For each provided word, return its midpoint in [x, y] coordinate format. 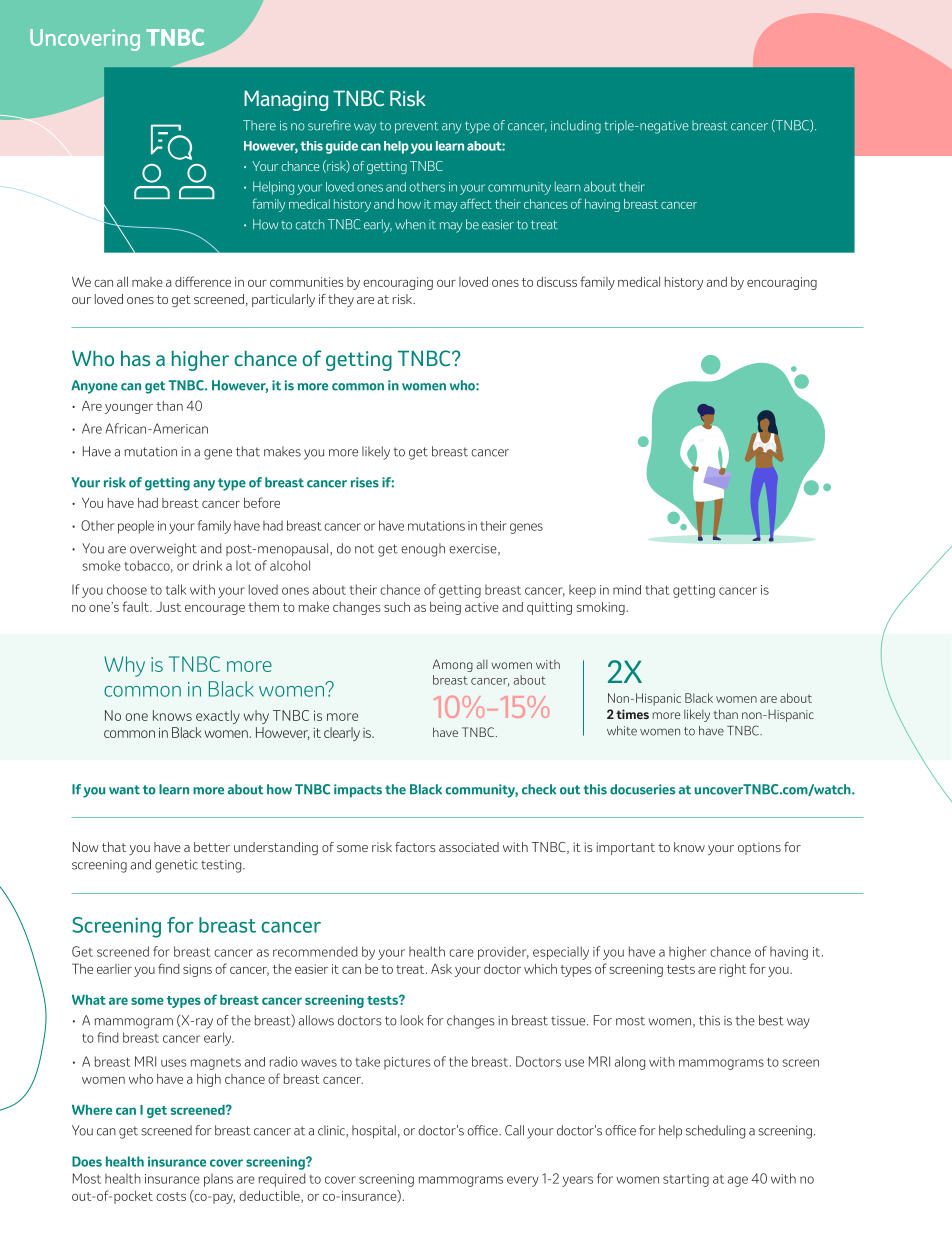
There [259, 125]
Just [168, 607]
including [576, 127]
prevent [416, 127]
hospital [374, 1132]
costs [171, 1196]
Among [453, 665]
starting [686, 1180]
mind [627, 590]
